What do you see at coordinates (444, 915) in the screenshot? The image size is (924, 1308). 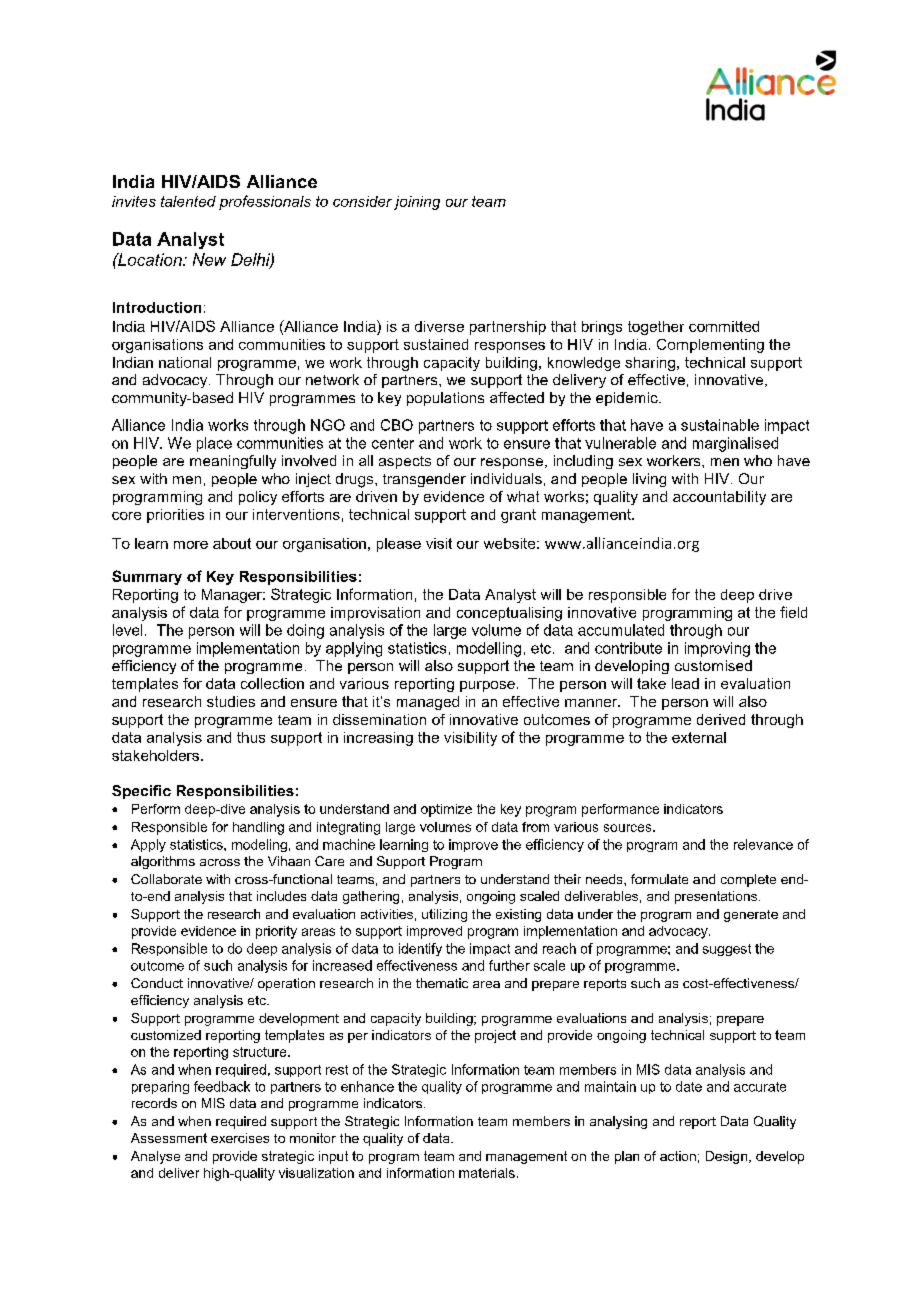 I see `utilizing` at bounding box center [444, 915].
